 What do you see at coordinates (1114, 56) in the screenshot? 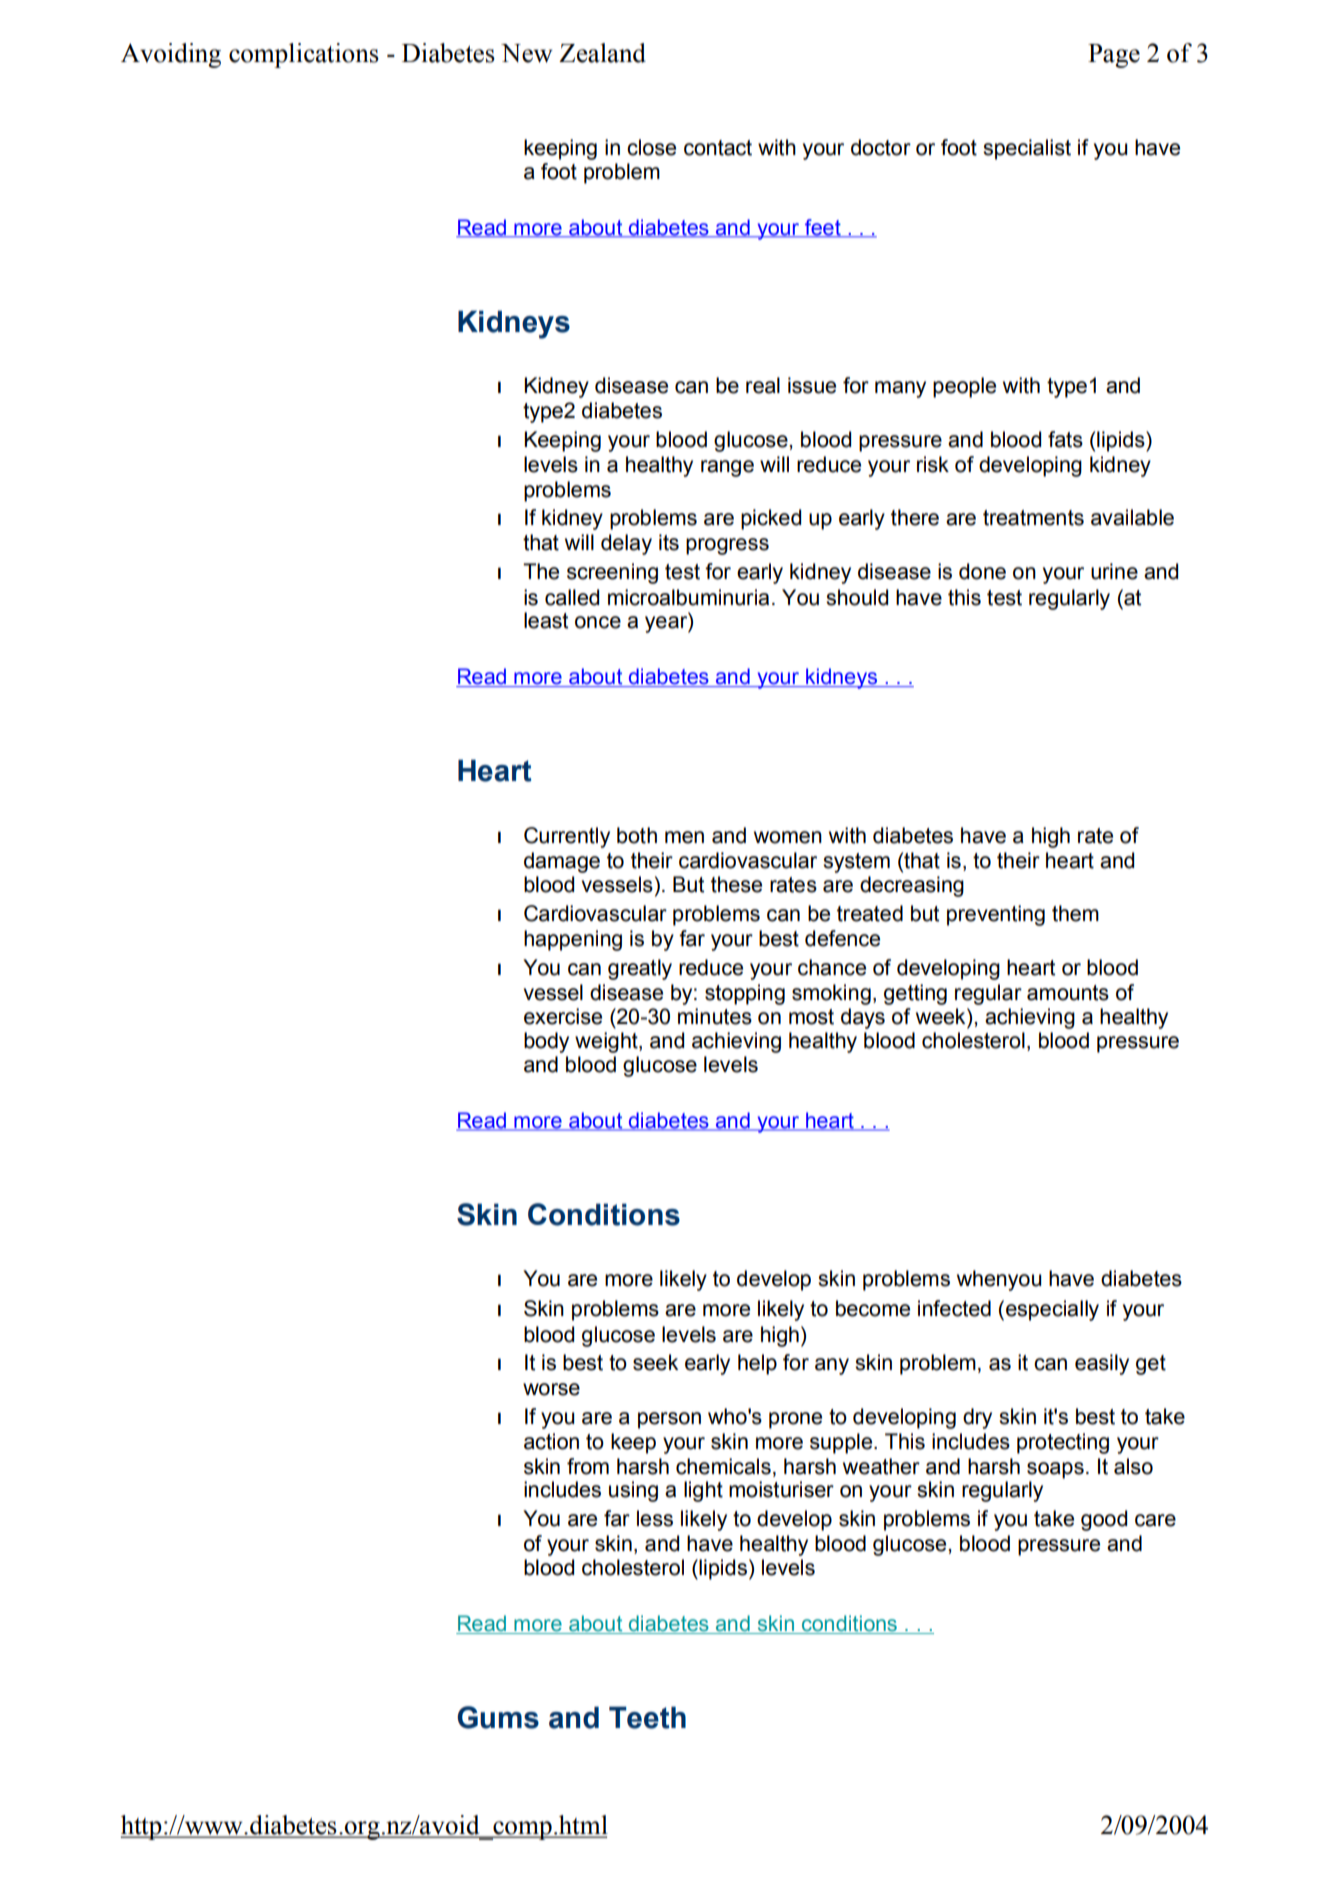
I see `Page` at bounding box center [1114, 56].
